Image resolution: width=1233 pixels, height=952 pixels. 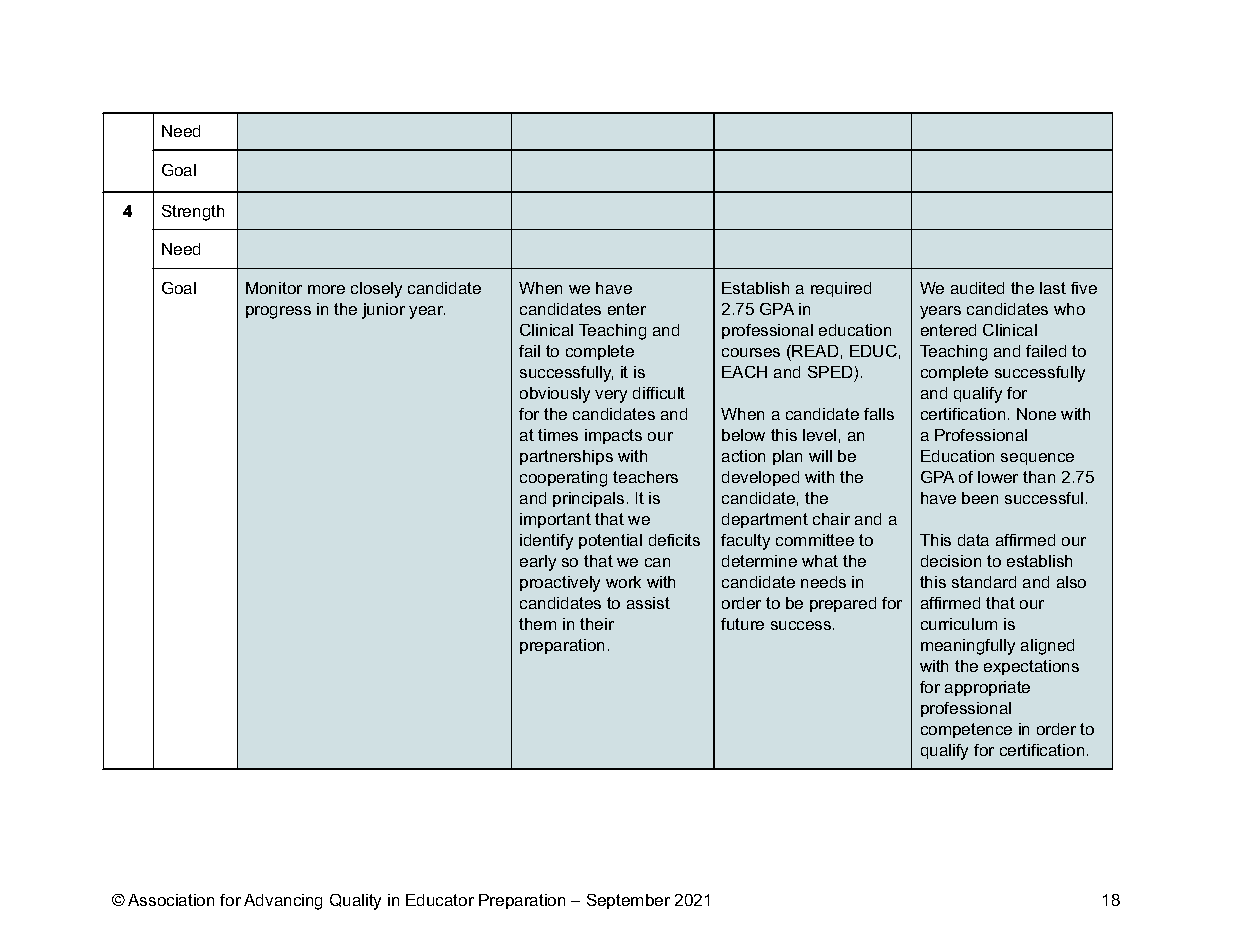 I want to click on sequence, so click(x=1037, y=459).
